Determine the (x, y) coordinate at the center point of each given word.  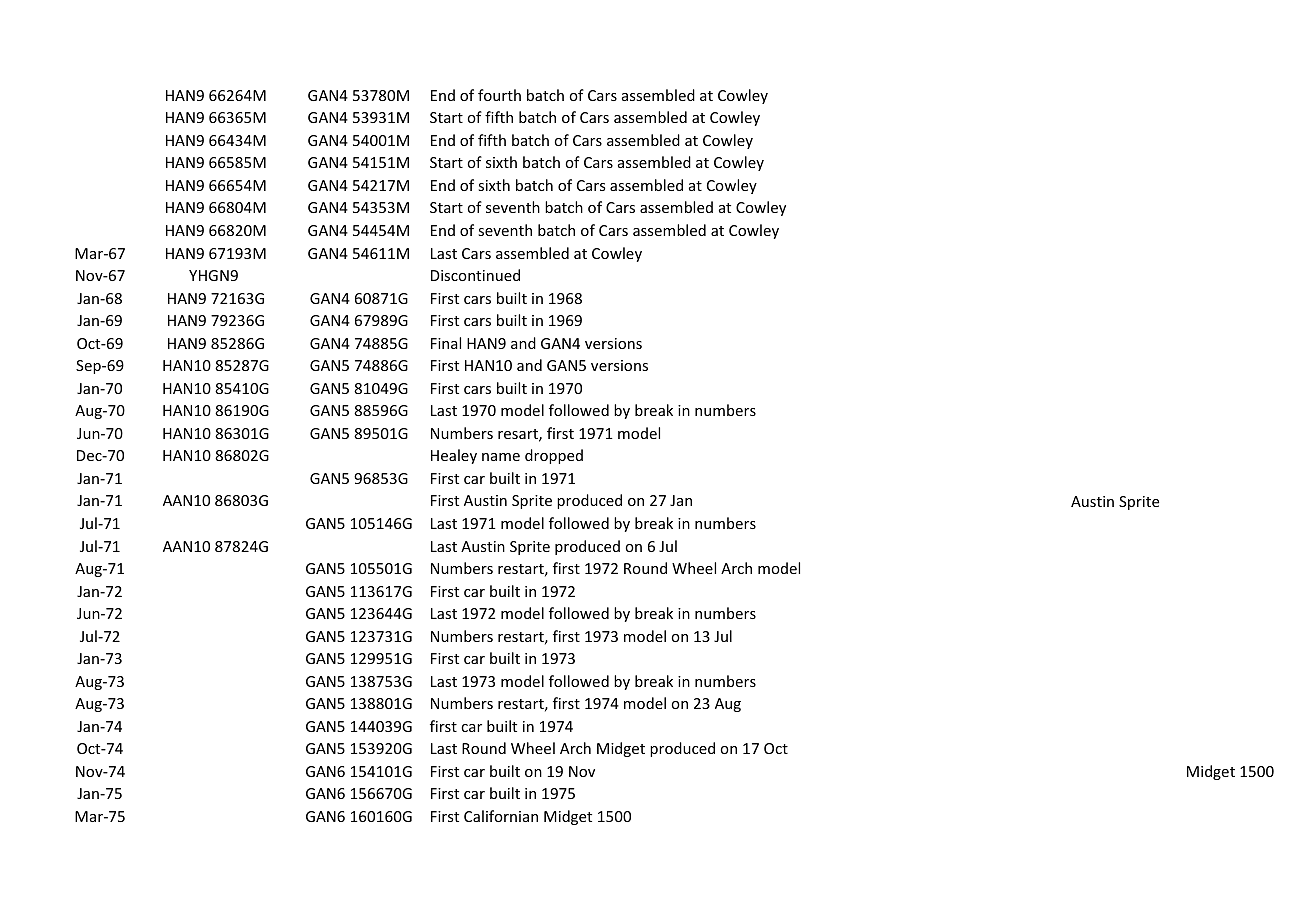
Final (446, 343)
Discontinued (475, 275)
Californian (501, 816)
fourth (499, 95)
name (501, 457)
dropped (554, 456)
